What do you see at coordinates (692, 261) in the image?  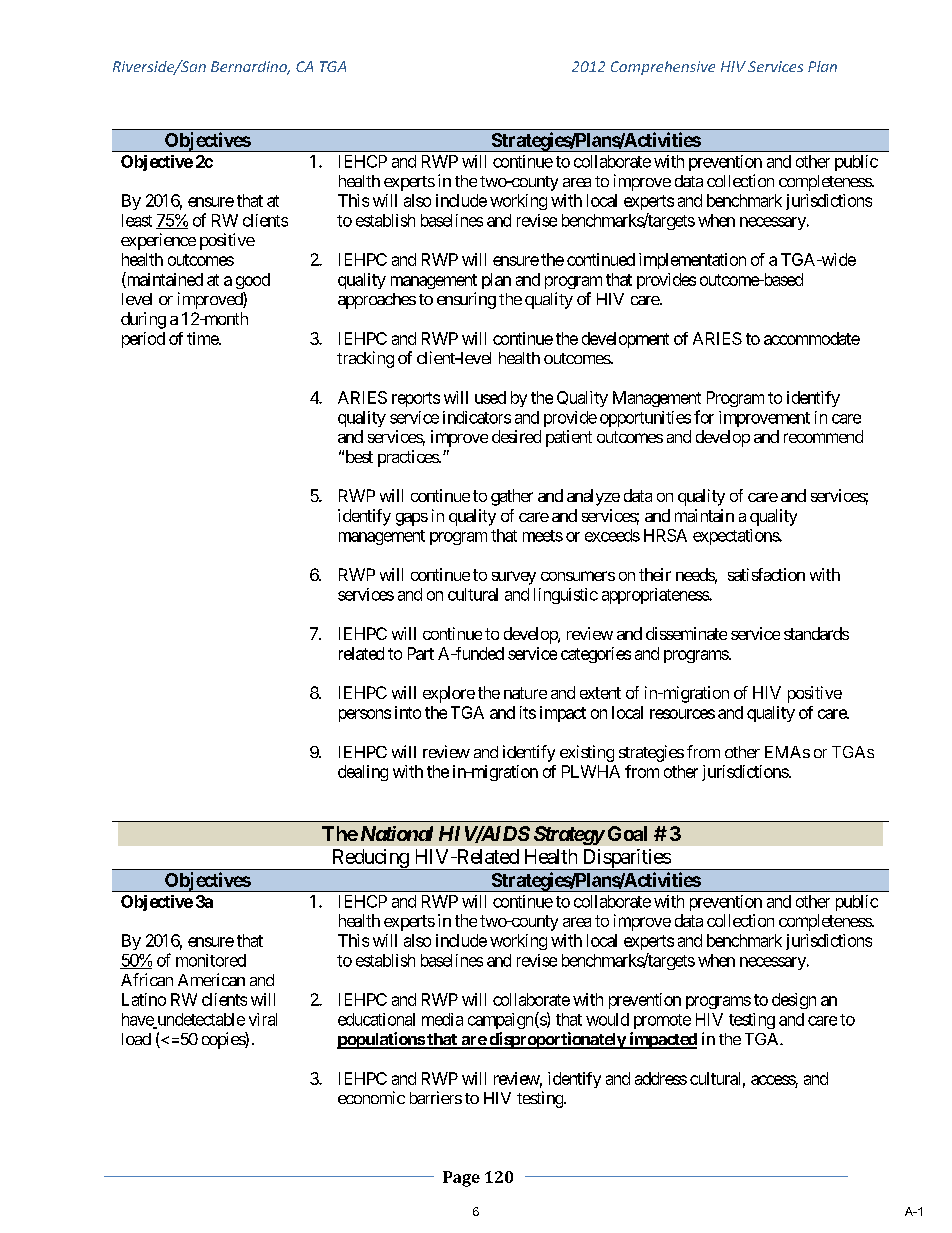 I see `implementation` at bounding box center [692, 261].
